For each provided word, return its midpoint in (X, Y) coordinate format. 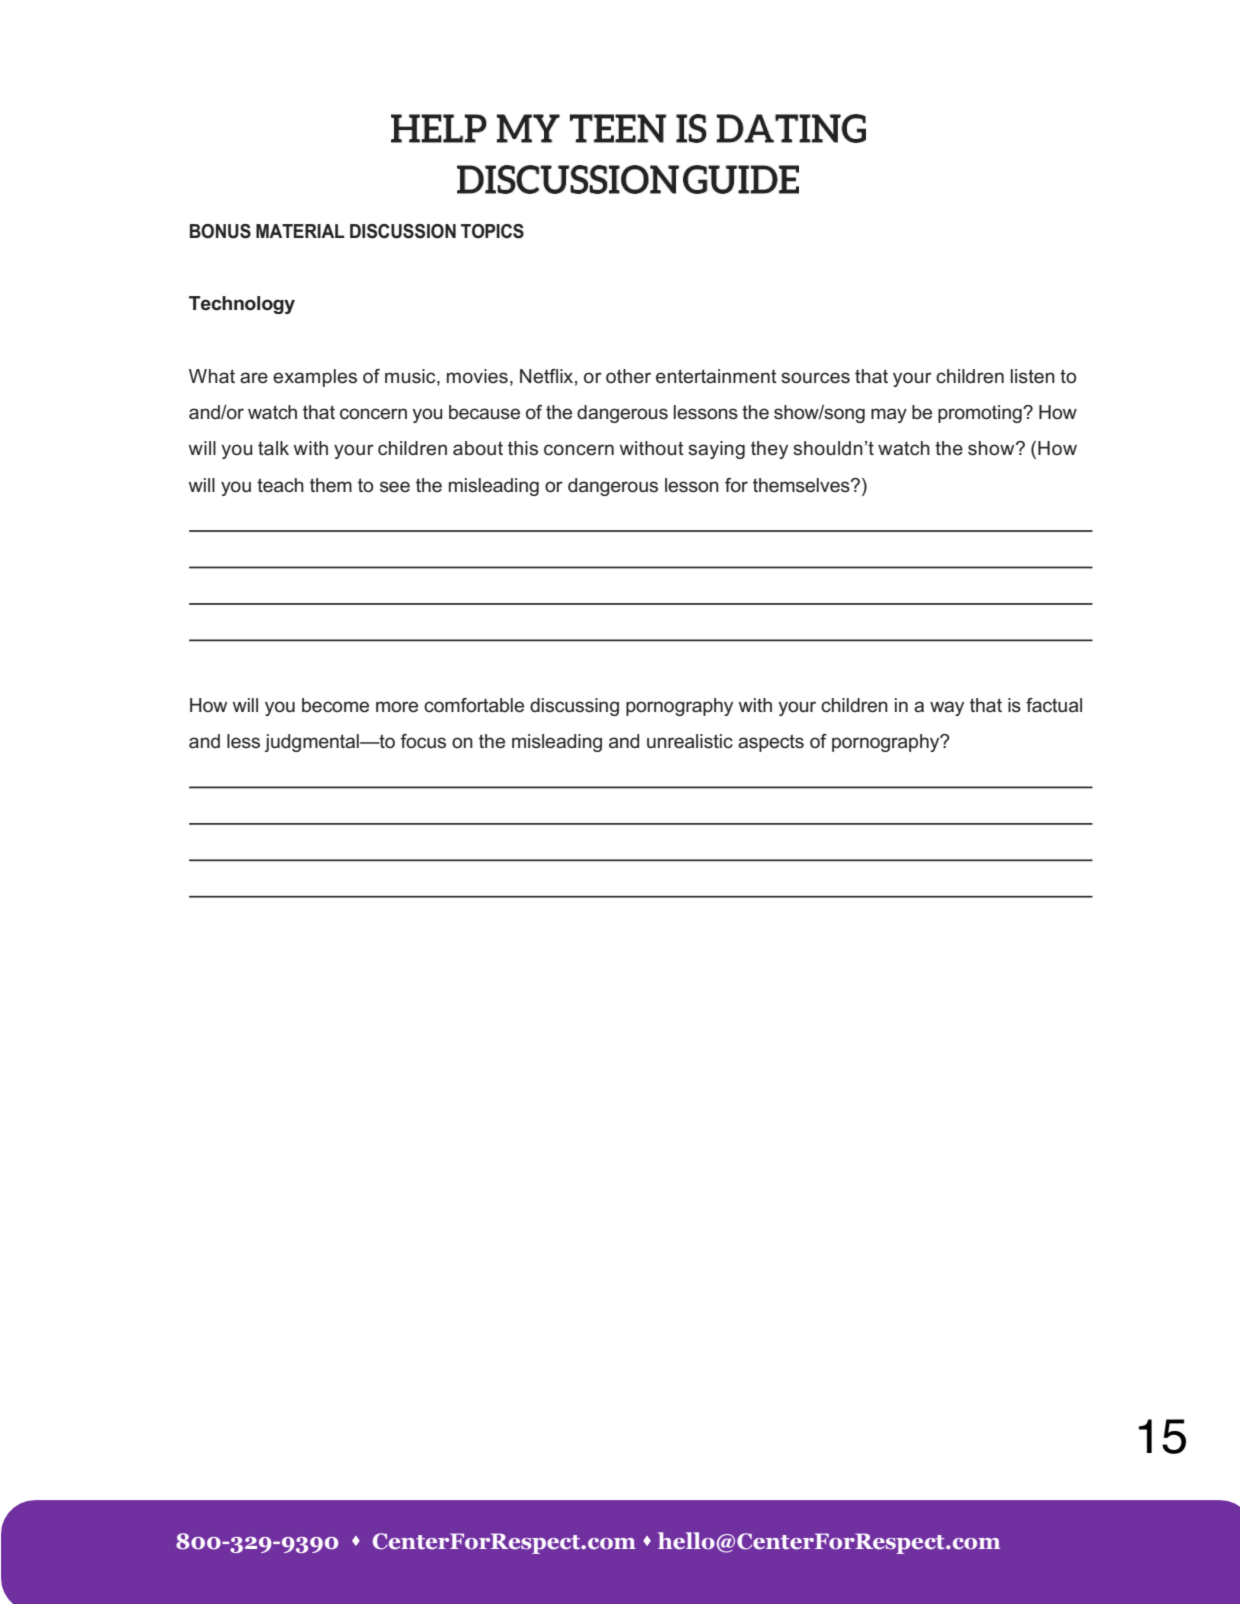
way (947, 708)
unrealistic (690, 741)
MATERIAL (300, 231)
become (335, 705)
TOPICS (492, 231)
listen (1033, 376)
